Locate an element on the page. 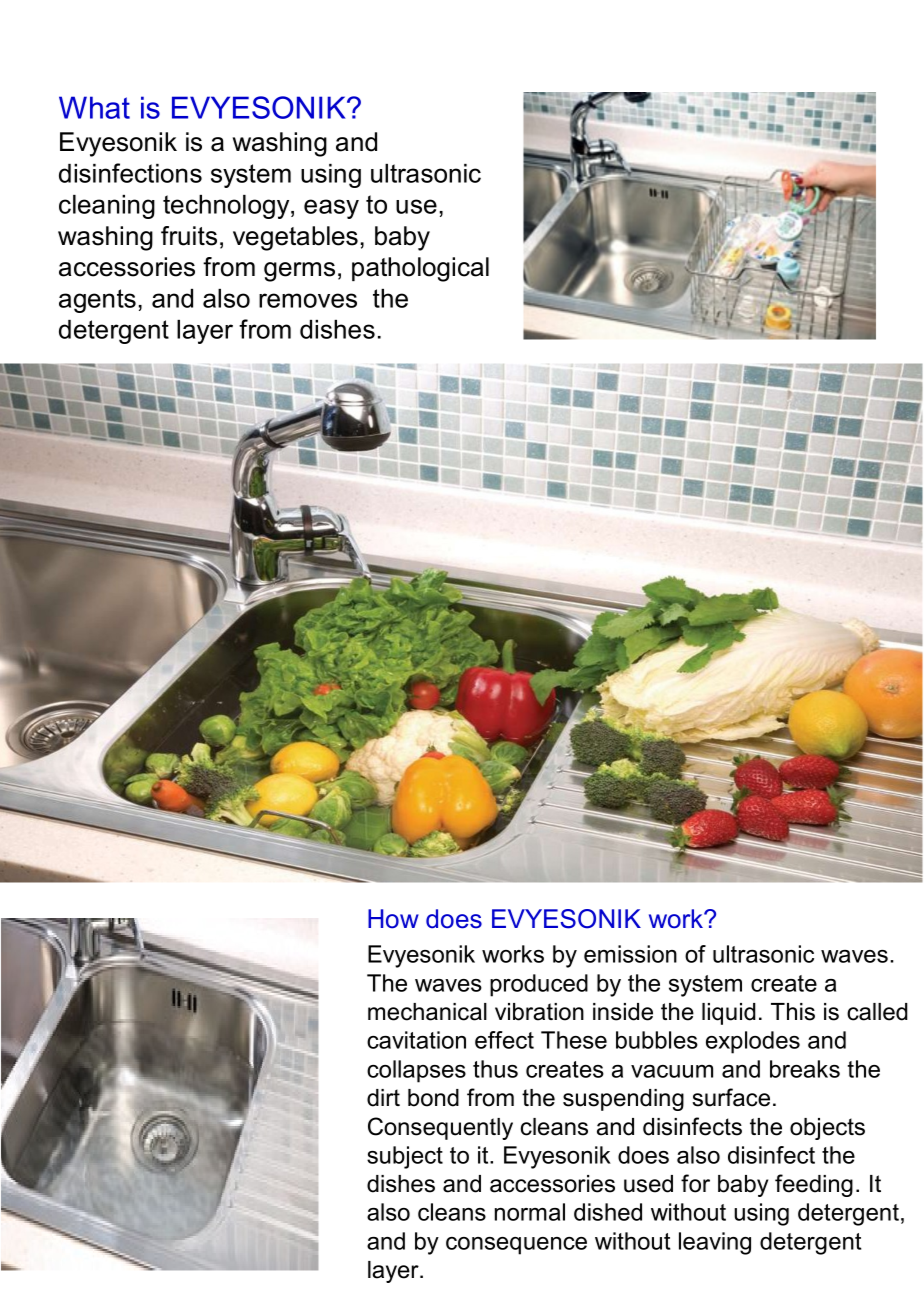 This document has height=1294, width=924. pathological is located at coordinates (420, 269).
